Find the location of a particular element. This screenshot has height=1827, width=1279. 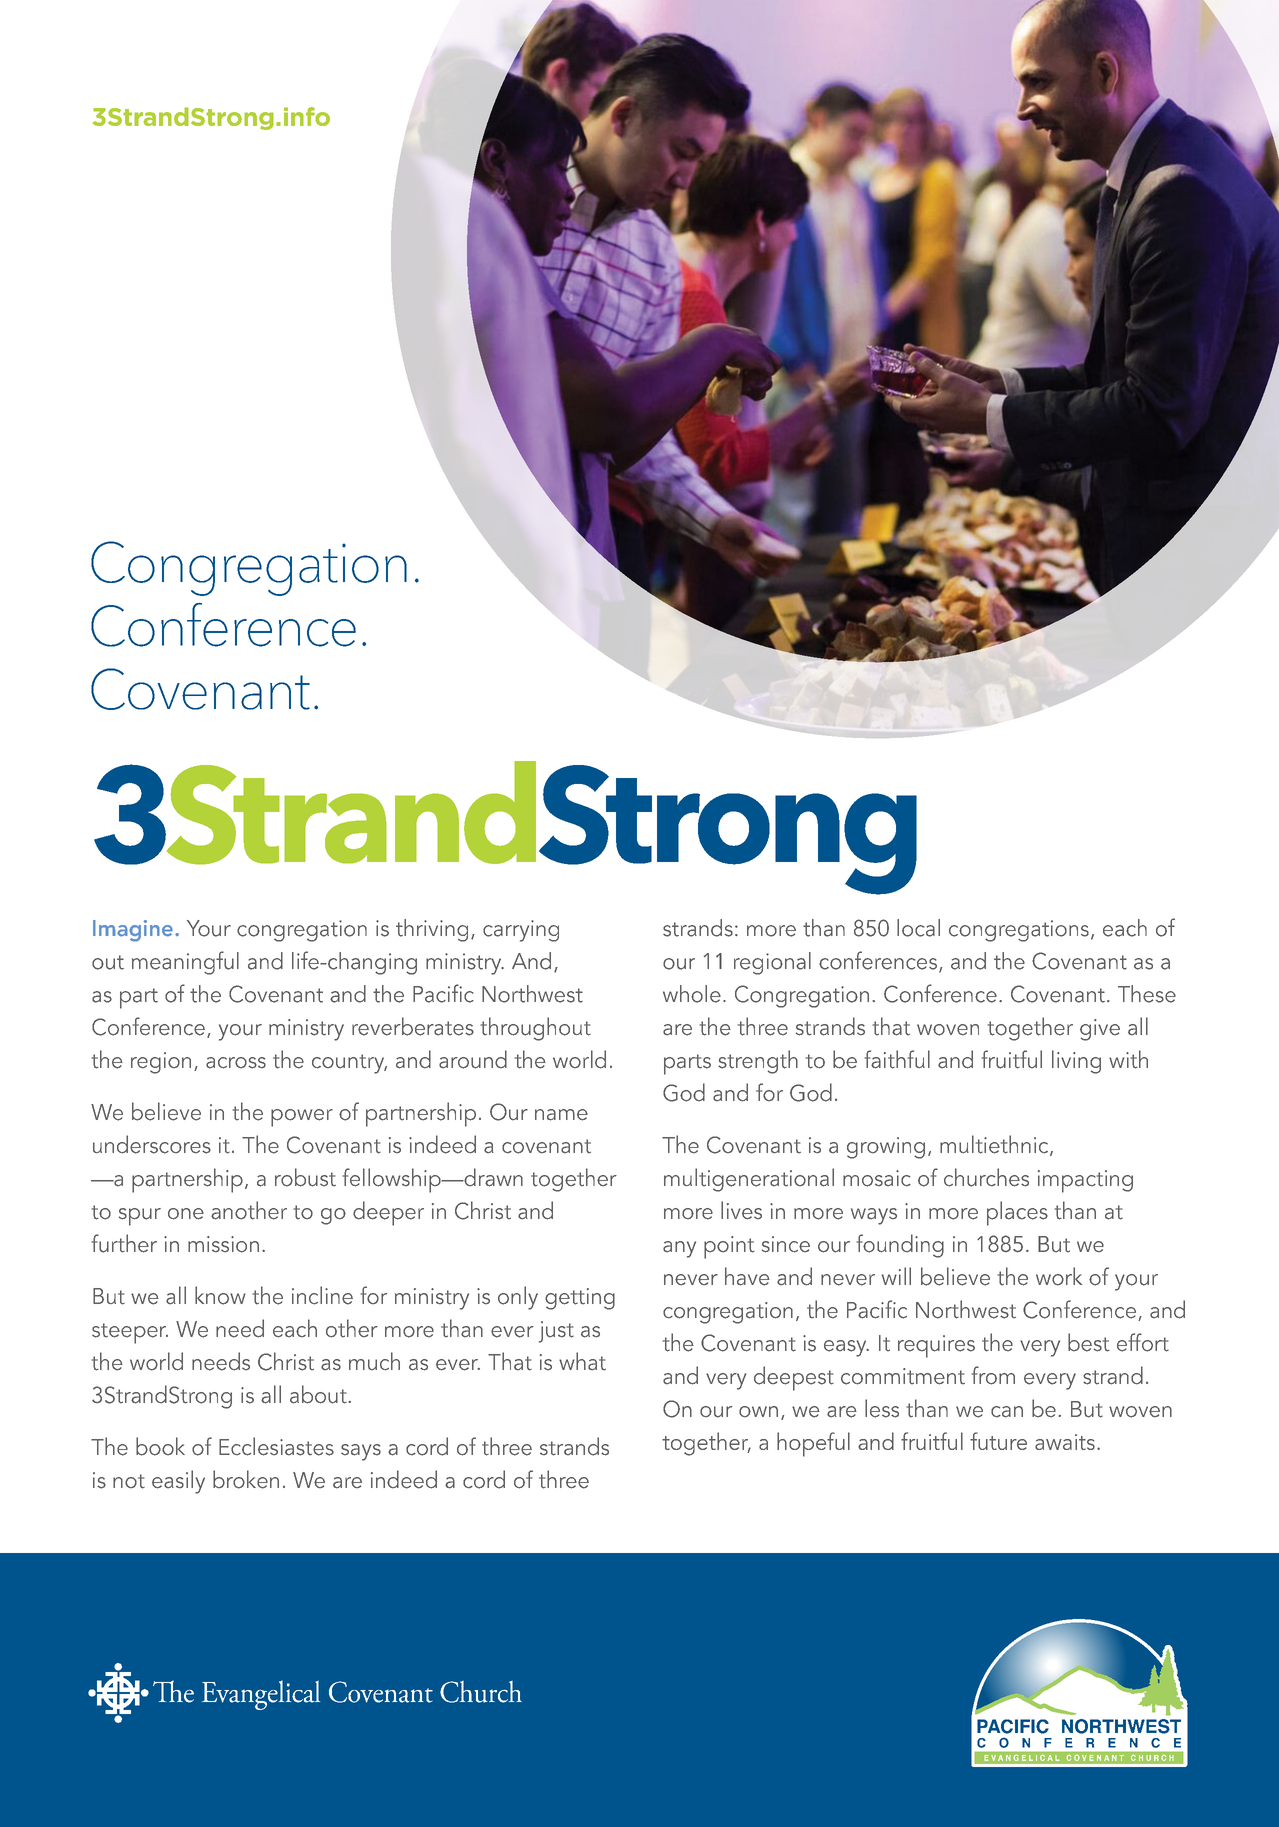

local is located at coordinates (918, 928).
